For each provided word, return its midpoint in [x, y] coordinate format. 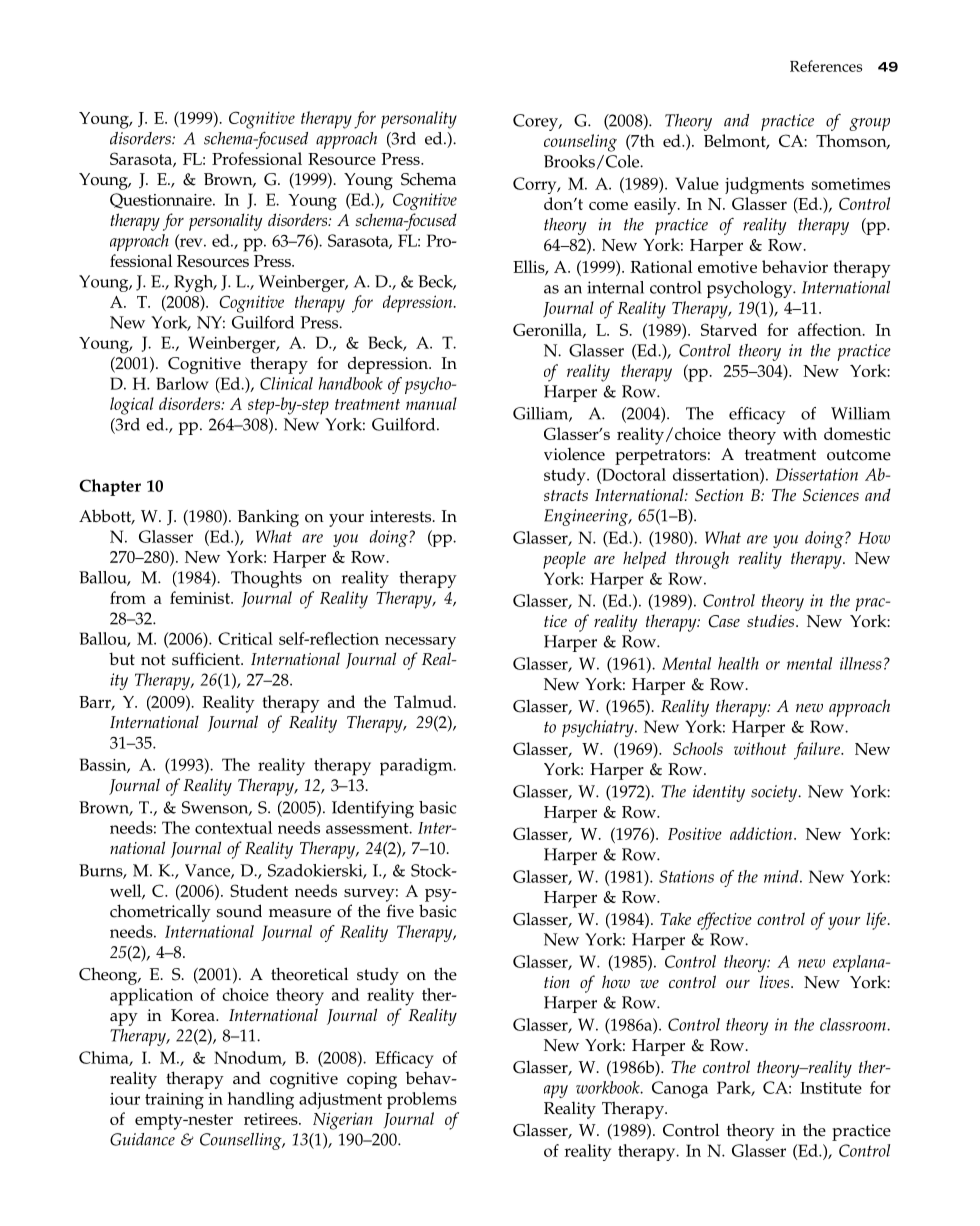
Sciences [831, 495]
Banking [268, 518]
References [826, 66]
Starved [729, 329]
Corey [536, 122]
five [400, 911]
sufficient [207, 659]
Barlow [182, 383]
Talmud [424, 701]
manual [431, 403]
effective [724, 921]
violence [574, 454]
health [738, 663]
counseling [580, 143]
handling [260, 1100]
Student [259, 890]
